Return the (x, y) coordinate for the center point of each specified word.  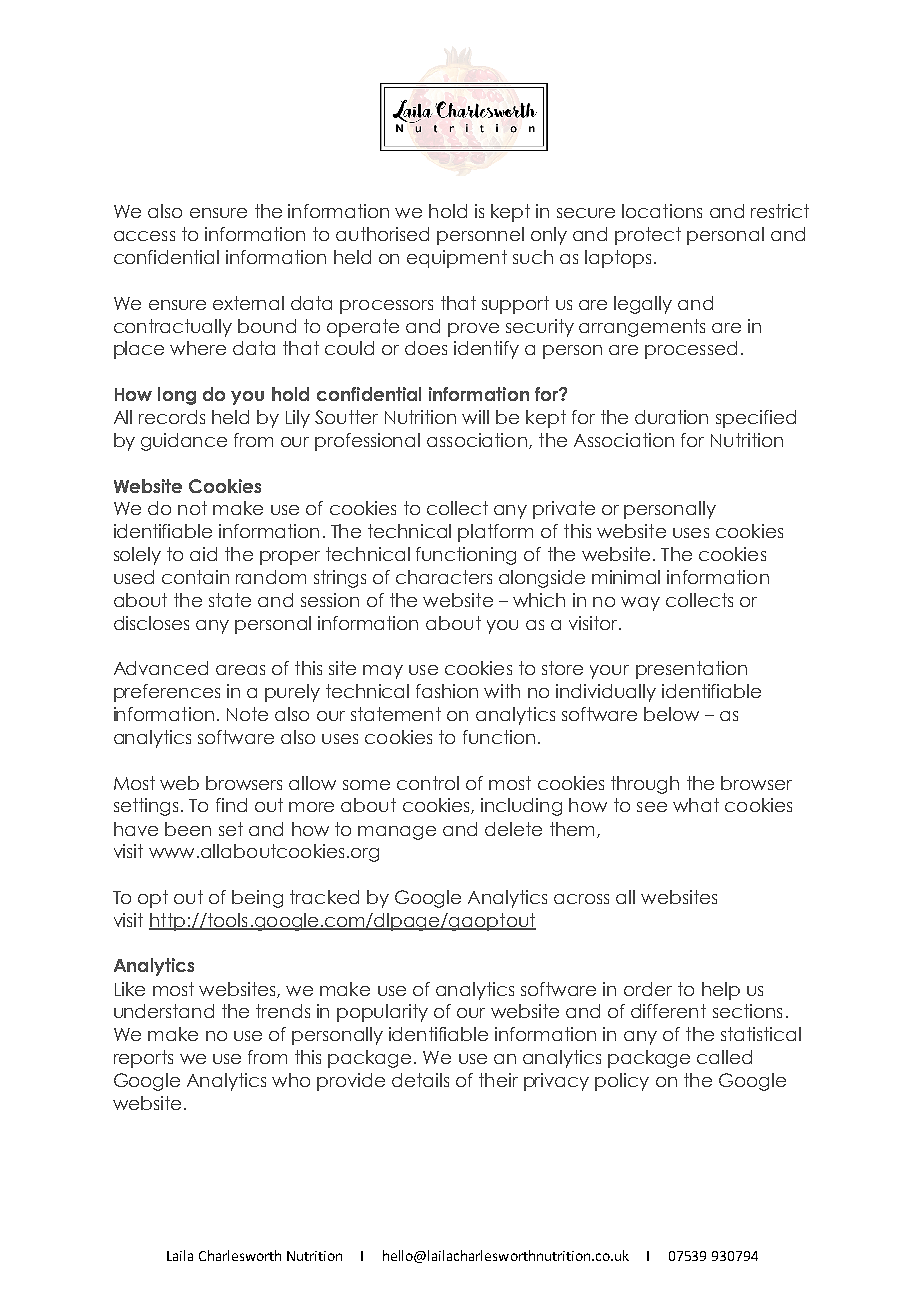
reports (143, 1059)
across (581, 899)
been (188, 829)
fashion (447, 691)
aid (203, 554)
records (172, 417)
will (475, 417)
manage (397, 833)
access (144, 236)
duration (671, 417)
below (671, 714)
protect (648, 236)
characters (444, 577)
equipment (457, 259)
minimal (626, 577)
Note (247, 714)
